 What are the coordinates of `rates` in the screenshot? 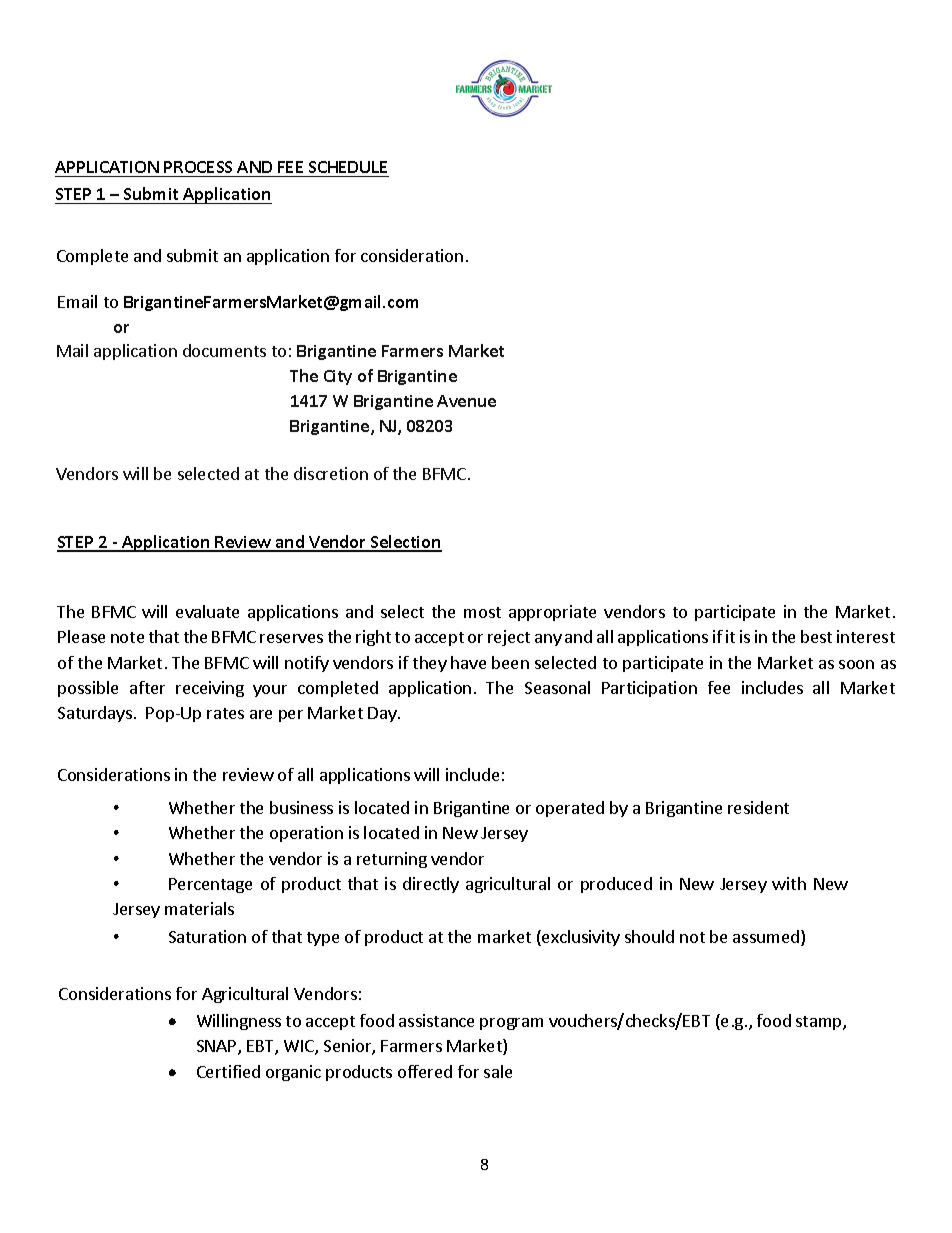 It's located at (225, 713).
